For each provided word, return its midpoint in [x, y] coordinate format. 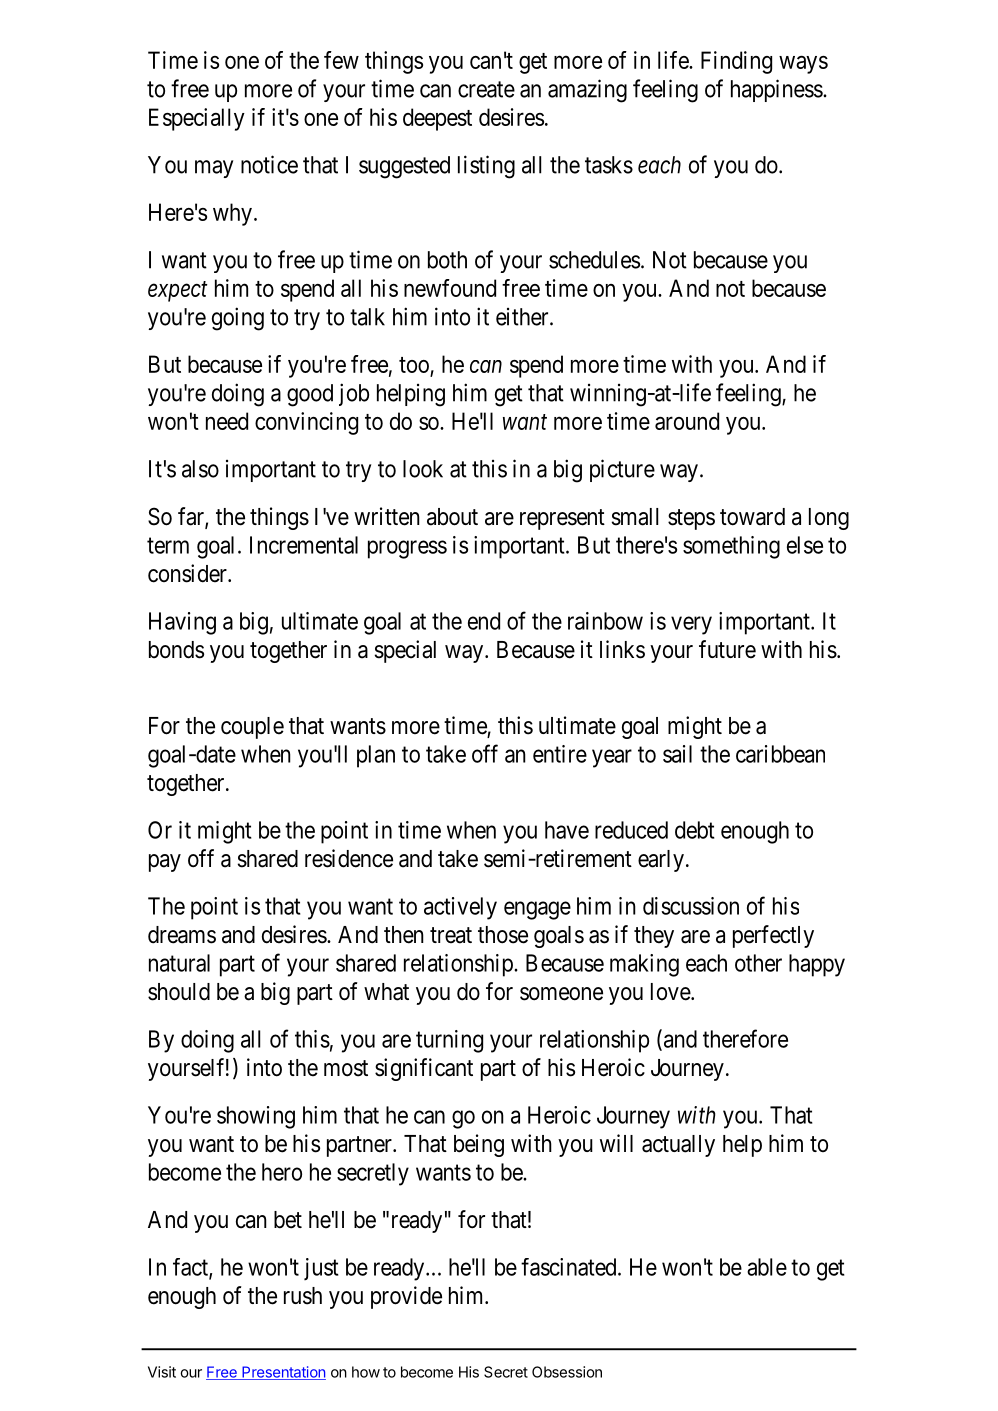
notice [269, 164]
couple [252, 728]
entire [560, 754]
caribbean [780, 754]
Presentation [283, 1373]
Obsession [567, 1372]
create [486, 89]
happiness [777, 90]
